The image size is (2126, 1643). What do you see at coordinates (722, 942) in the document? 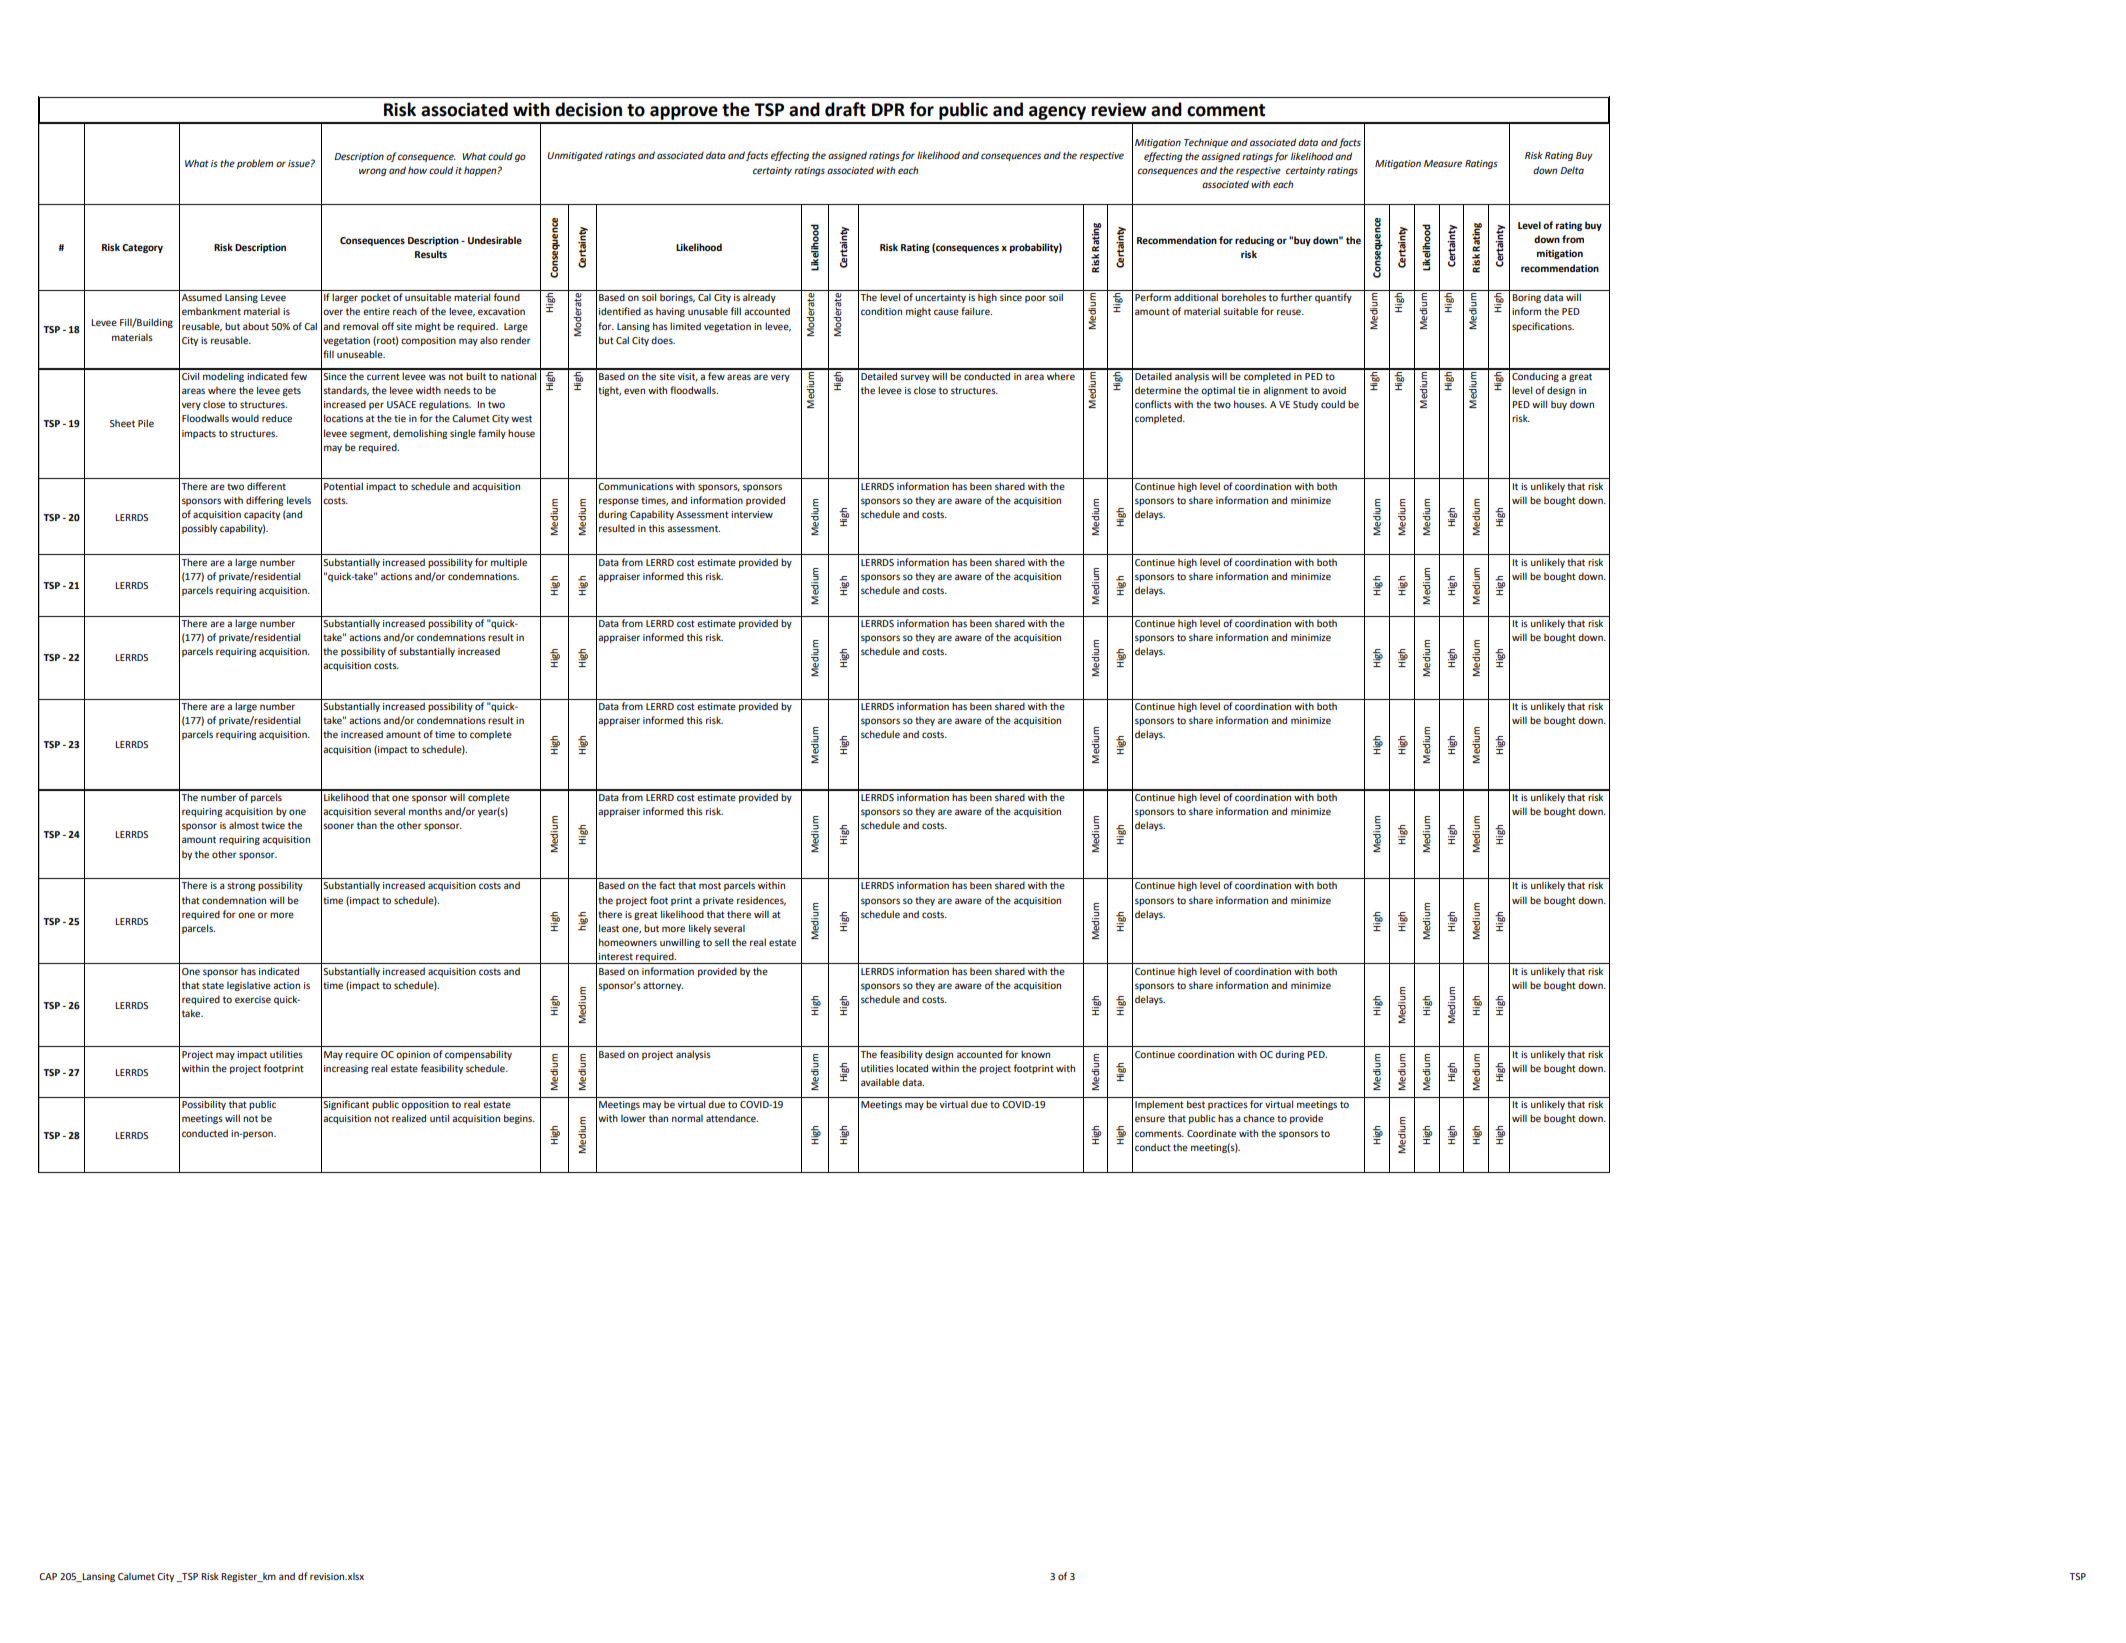
I see `sell` at bounding box center [722, 942].
